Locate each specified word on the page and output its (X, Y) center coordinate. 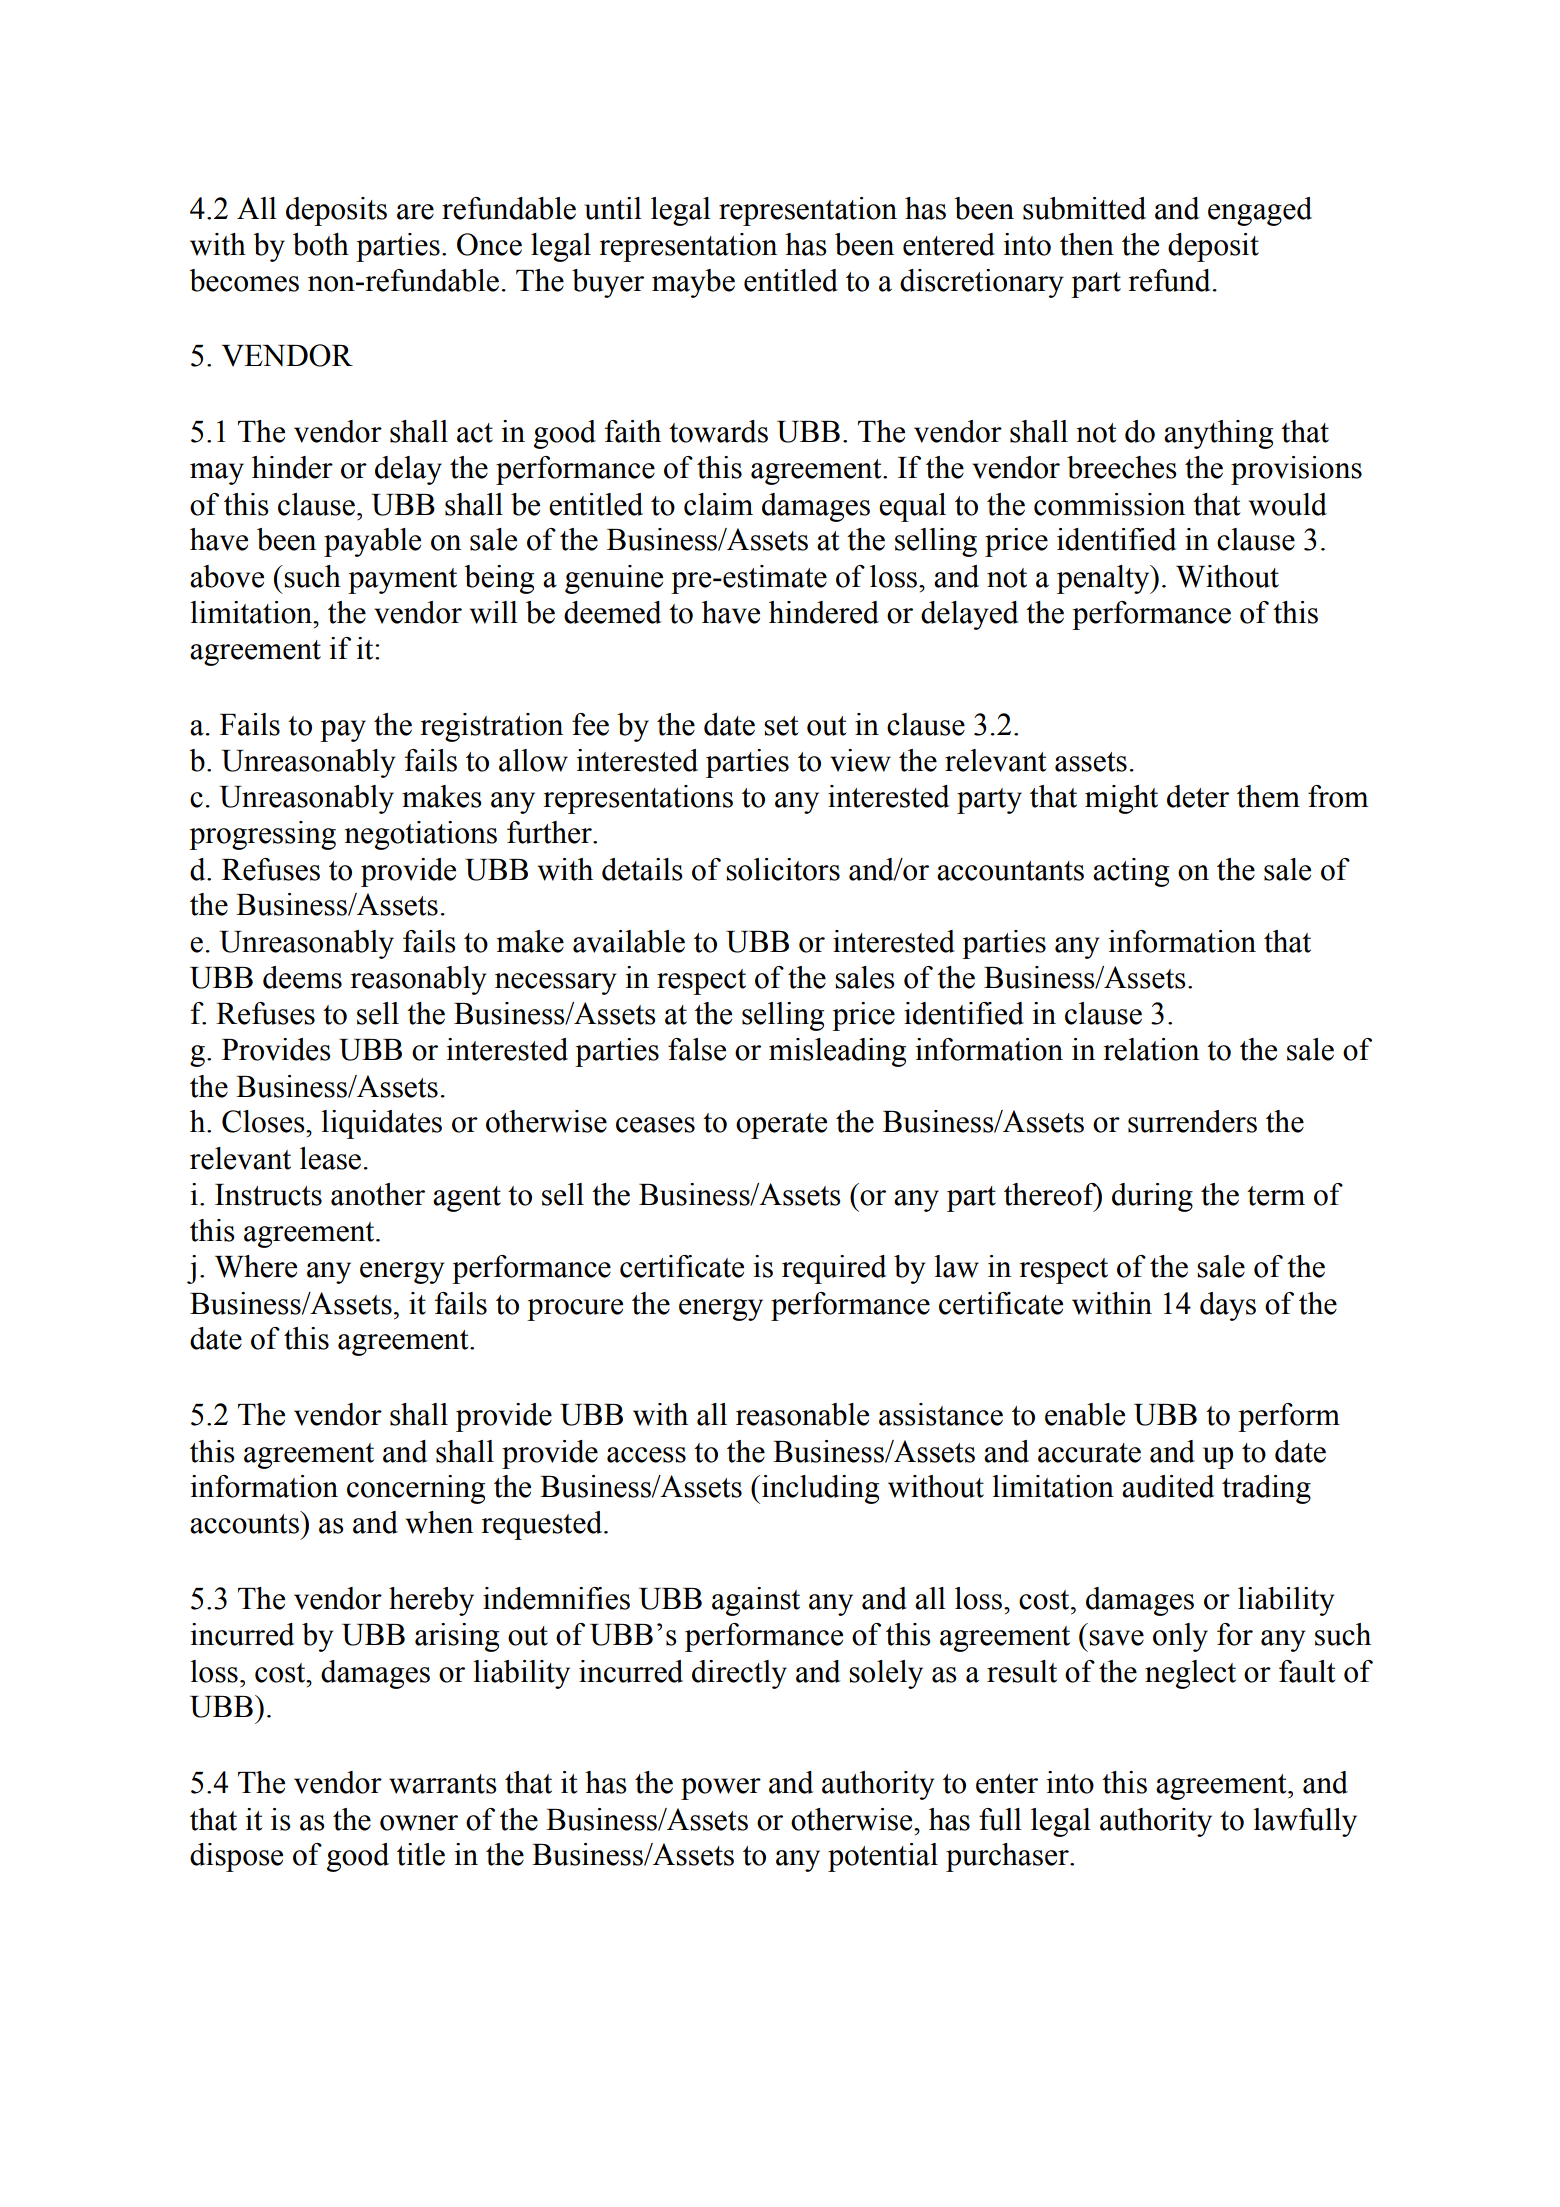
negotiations (420, 835)
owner (419, 1823)
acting (1131, 872)
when (439, 1522)
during (1152, 1197)
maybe (693, 283)
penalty (1104, 579)
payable (372, 542)
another (378, 1194)
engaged (1260, 211)
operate (781, 1126)
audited (1168, 1486)
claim (718, 504)
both (321, 244)
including (820, 1489)
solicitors (783, 869)
